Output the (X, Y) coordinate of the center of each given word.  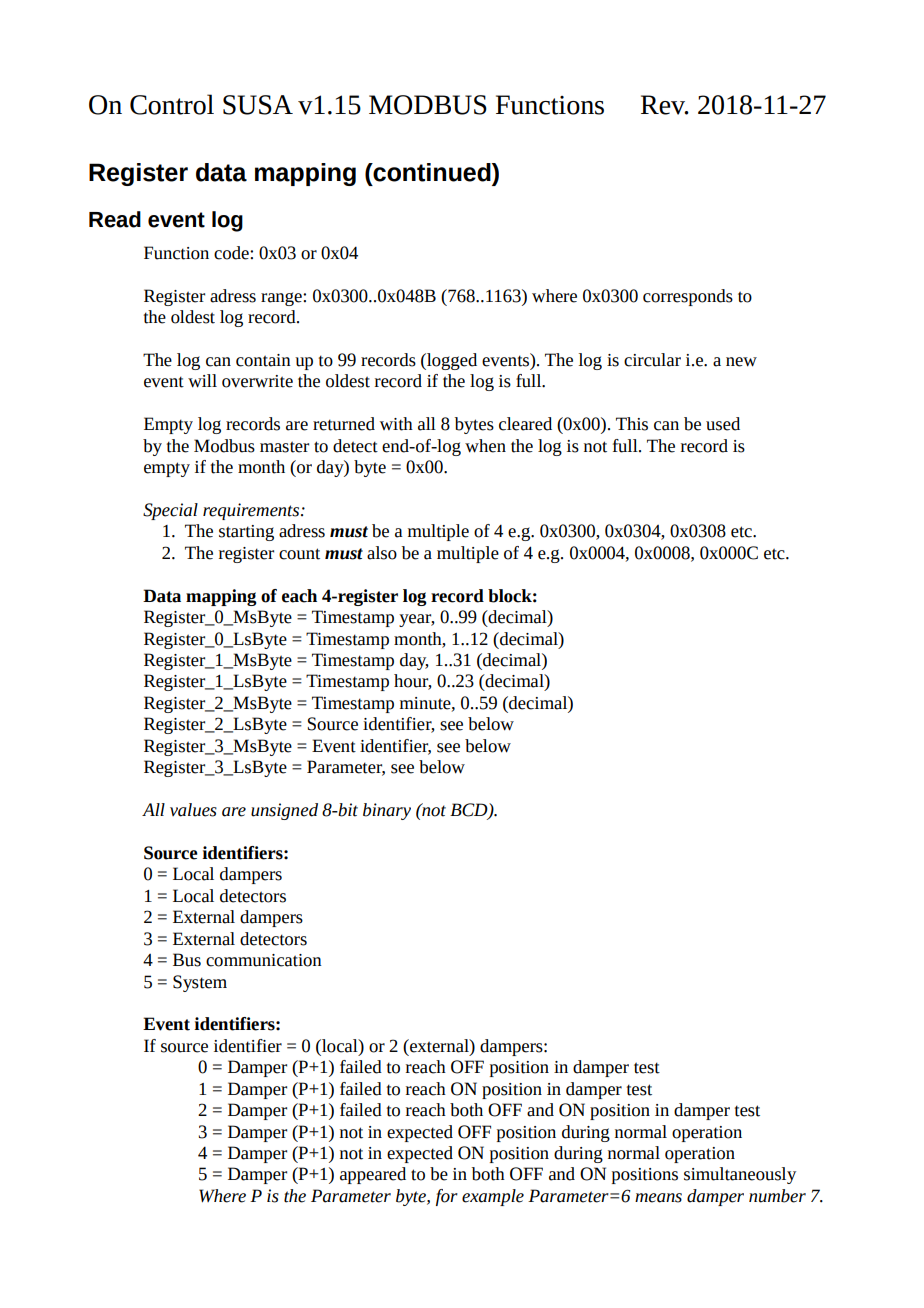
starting (246, 533)
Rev (664, 105)
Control (172, 104)
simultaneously (740, 1175)
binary (387, 811)
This (632, 424)
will (202, 381)
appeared (373, 1175)
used (723, 424)
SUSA (258, 105)
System (200, 983)
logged (451, 361)
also (382, 553)
